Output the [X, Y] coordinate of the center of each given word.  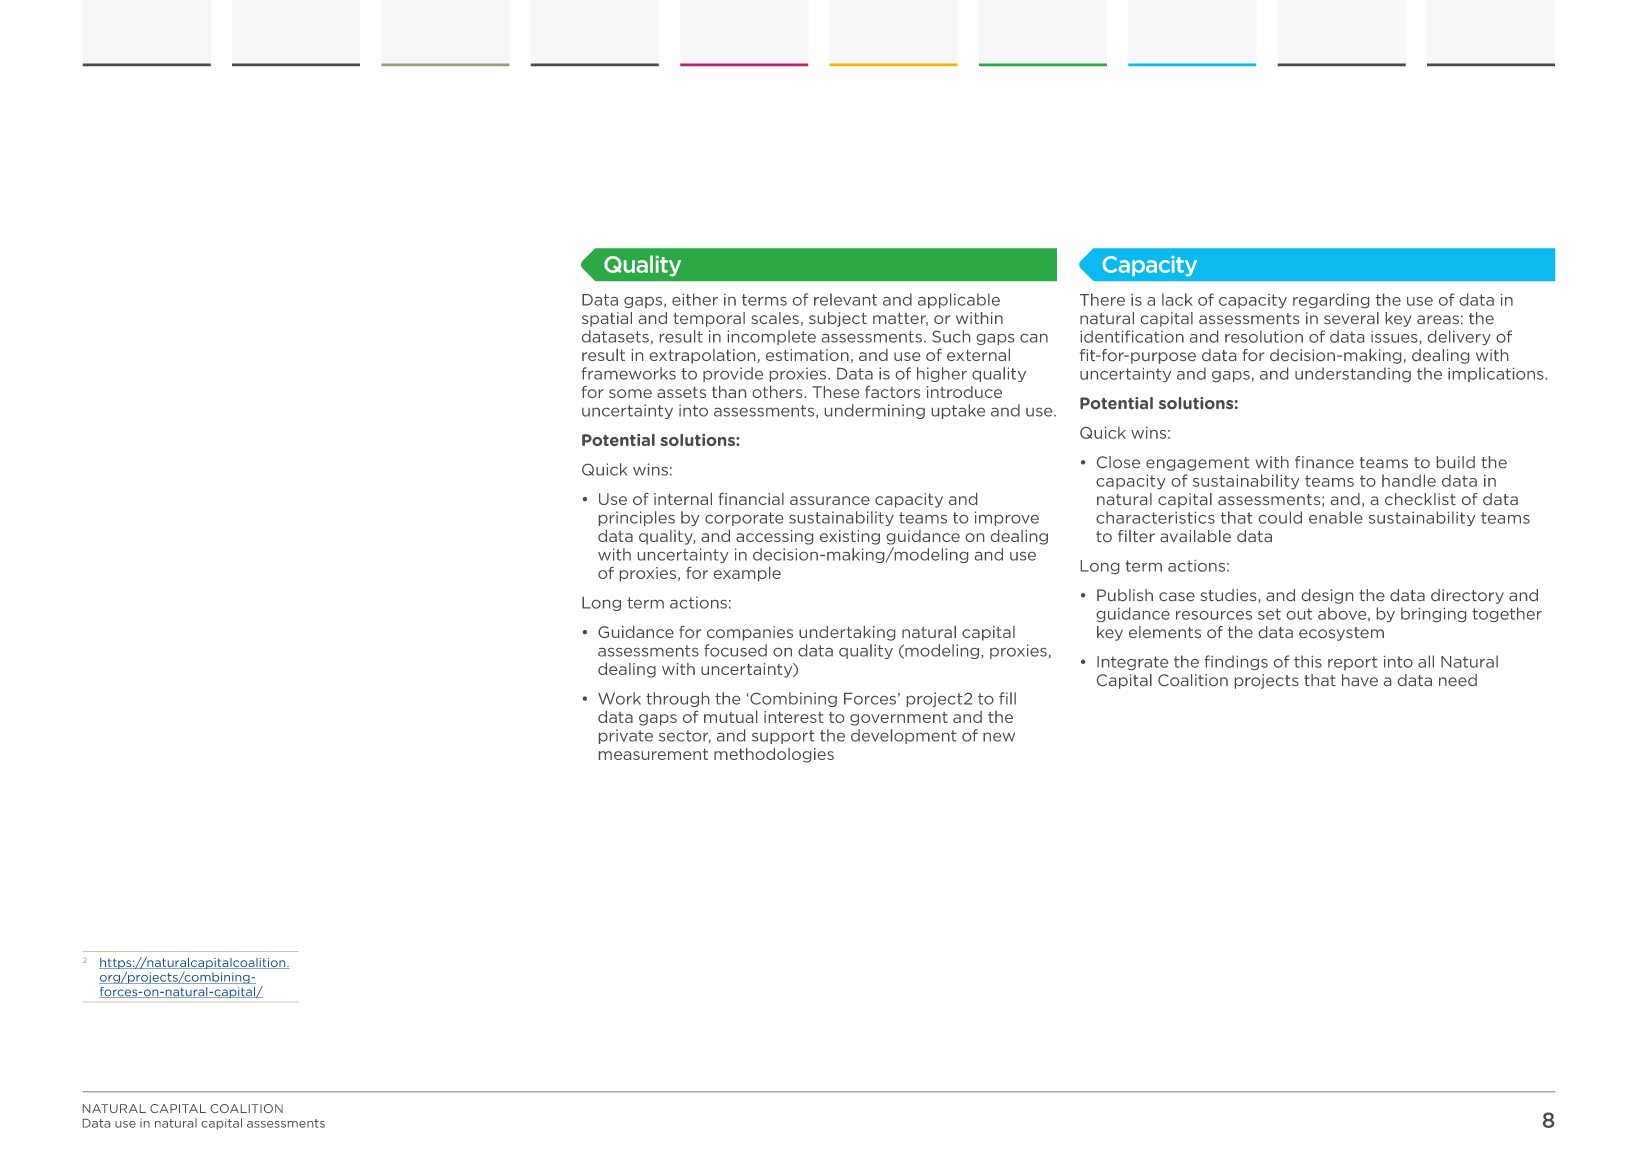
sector [685, 736]
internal [683, 499]
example [747, 574]
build [1456, 462]
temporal [709, 319]
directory [1467, 596]
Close [1118, 462]
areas [1438, 319]
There [1102, 299]
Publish [1125, 595]
